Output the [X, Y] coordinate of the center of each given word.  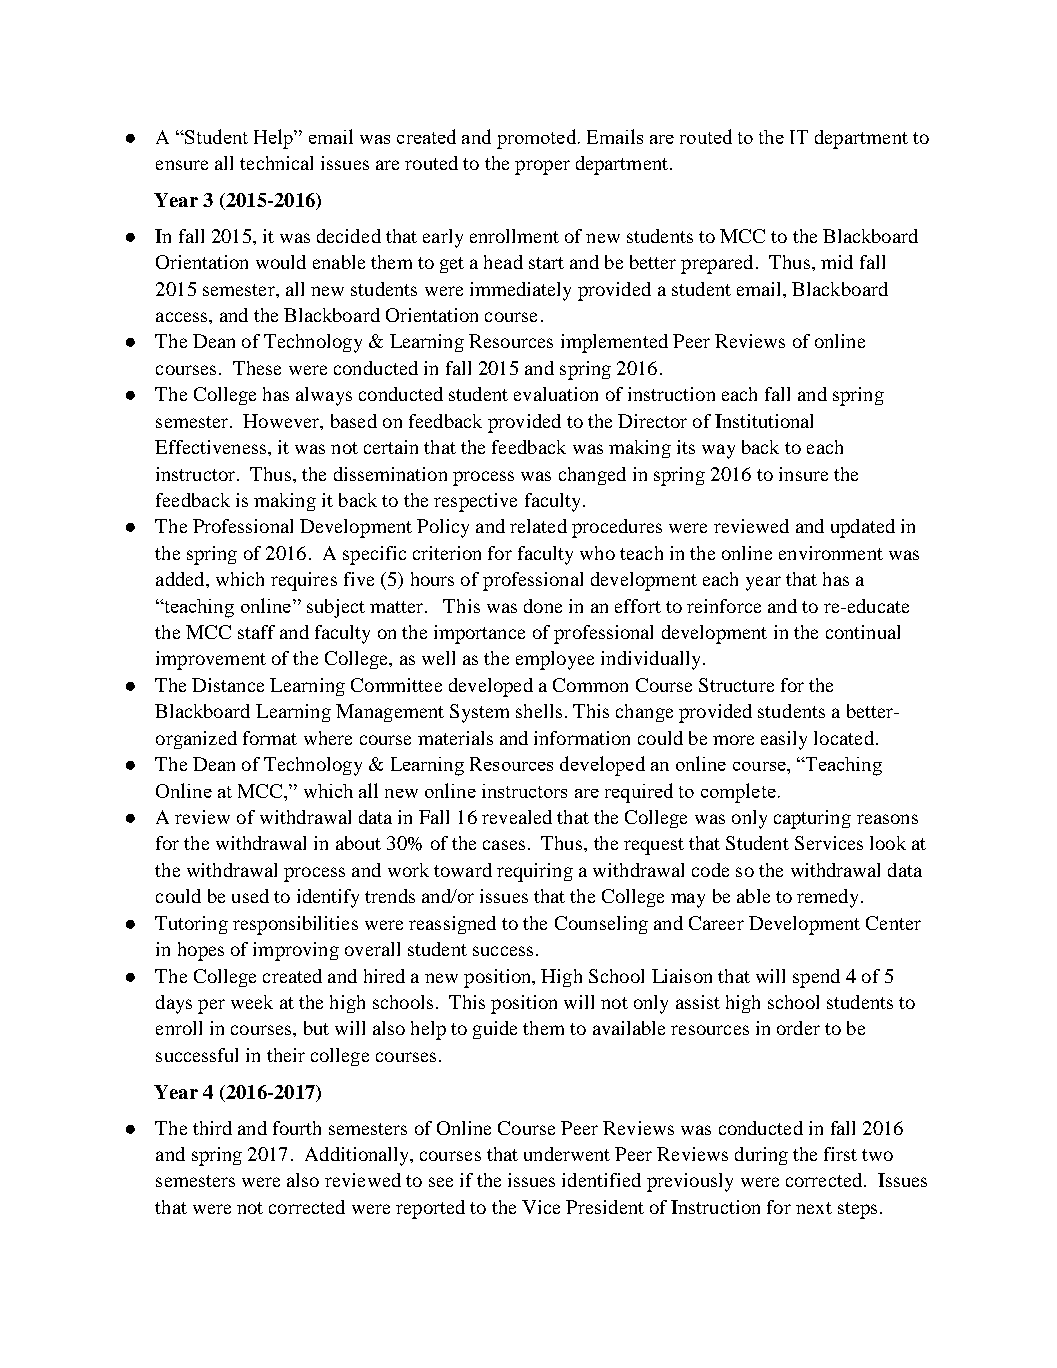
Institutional [764, 421]
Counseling [601, 925]
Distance [228, 685]
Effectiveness [212, 447]
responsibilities [295, 925]
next [814, 1208]
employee [555, 660]
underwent [567, 1154]
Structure [736, 685]
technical [276, 163]
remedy [829, 898]
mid [837, 262]
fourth [297, 1128]
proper [542, 167]
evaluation [556, 394]
